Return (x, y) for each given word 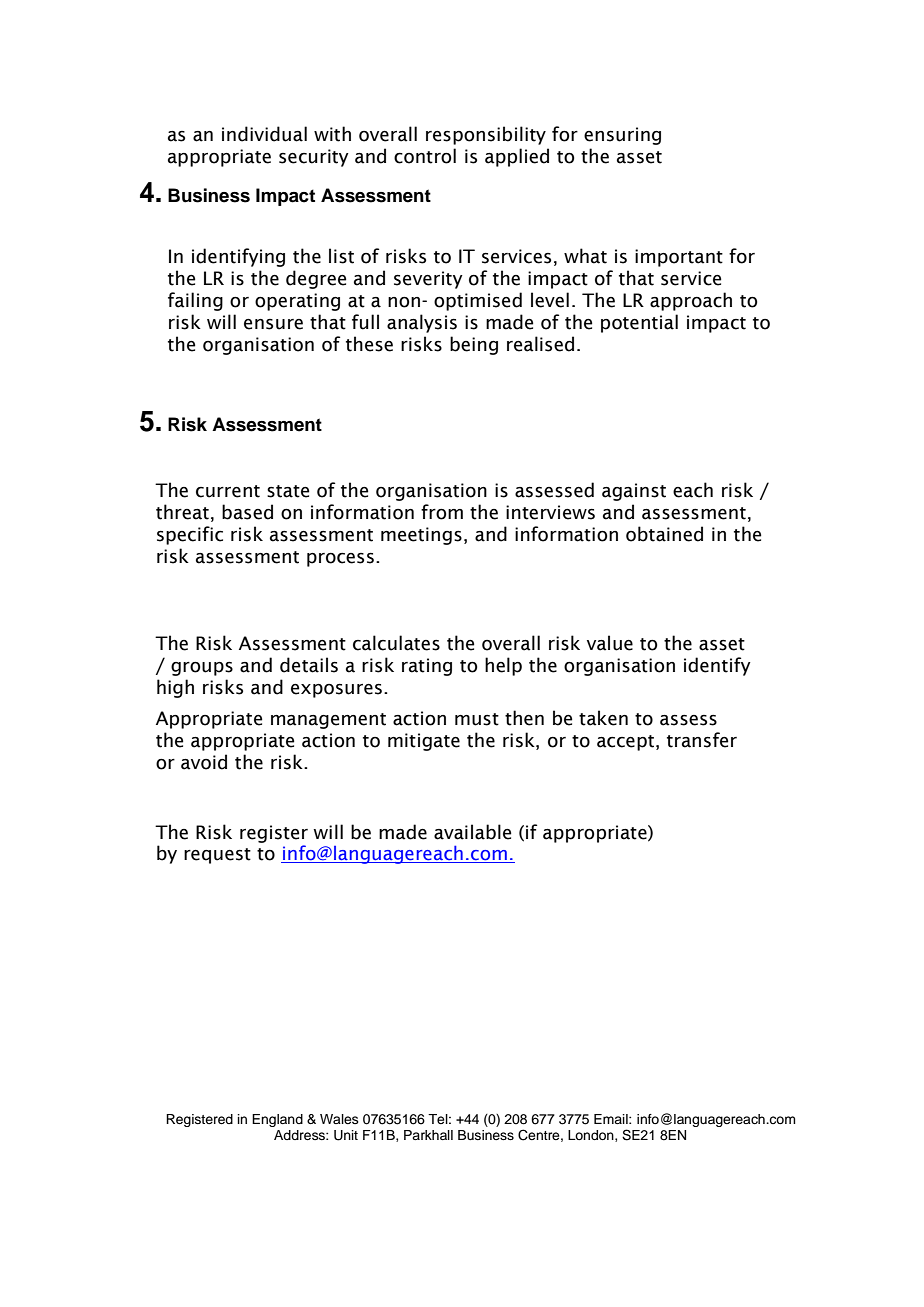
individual (264, 134)
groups (202, 669)
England (277, 1120)
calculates (396, 643)
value (610, 643)
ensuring (622, 136)
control (425, 156)
